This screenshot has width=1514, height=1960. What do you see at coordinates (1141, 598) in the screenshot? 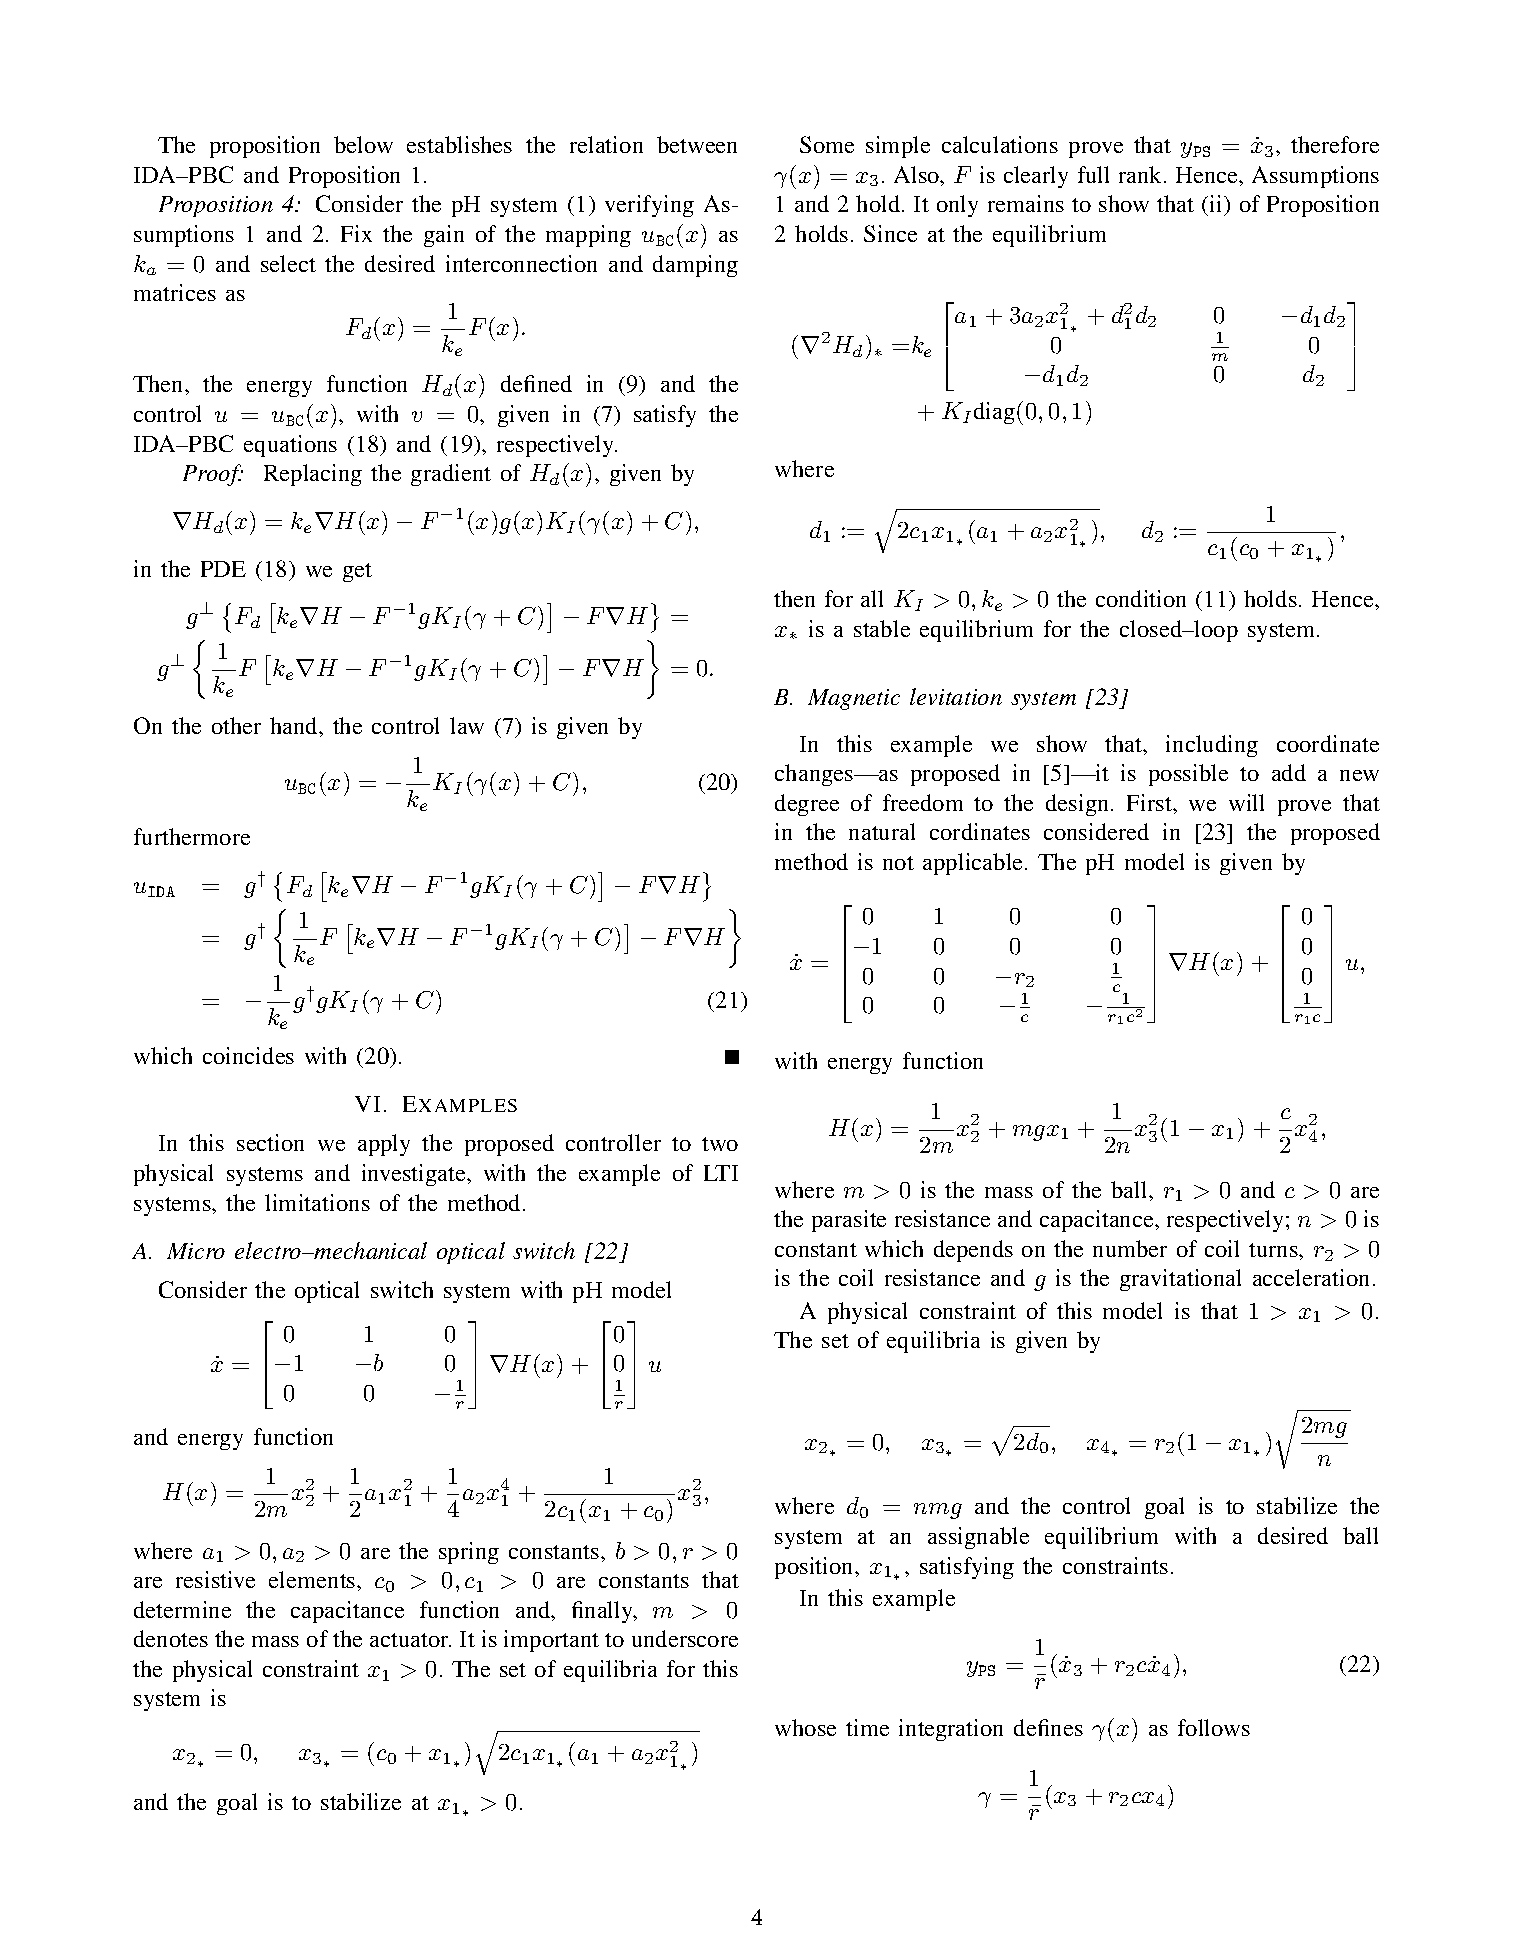
I see `condition` at bounding box center [1141, 598].
